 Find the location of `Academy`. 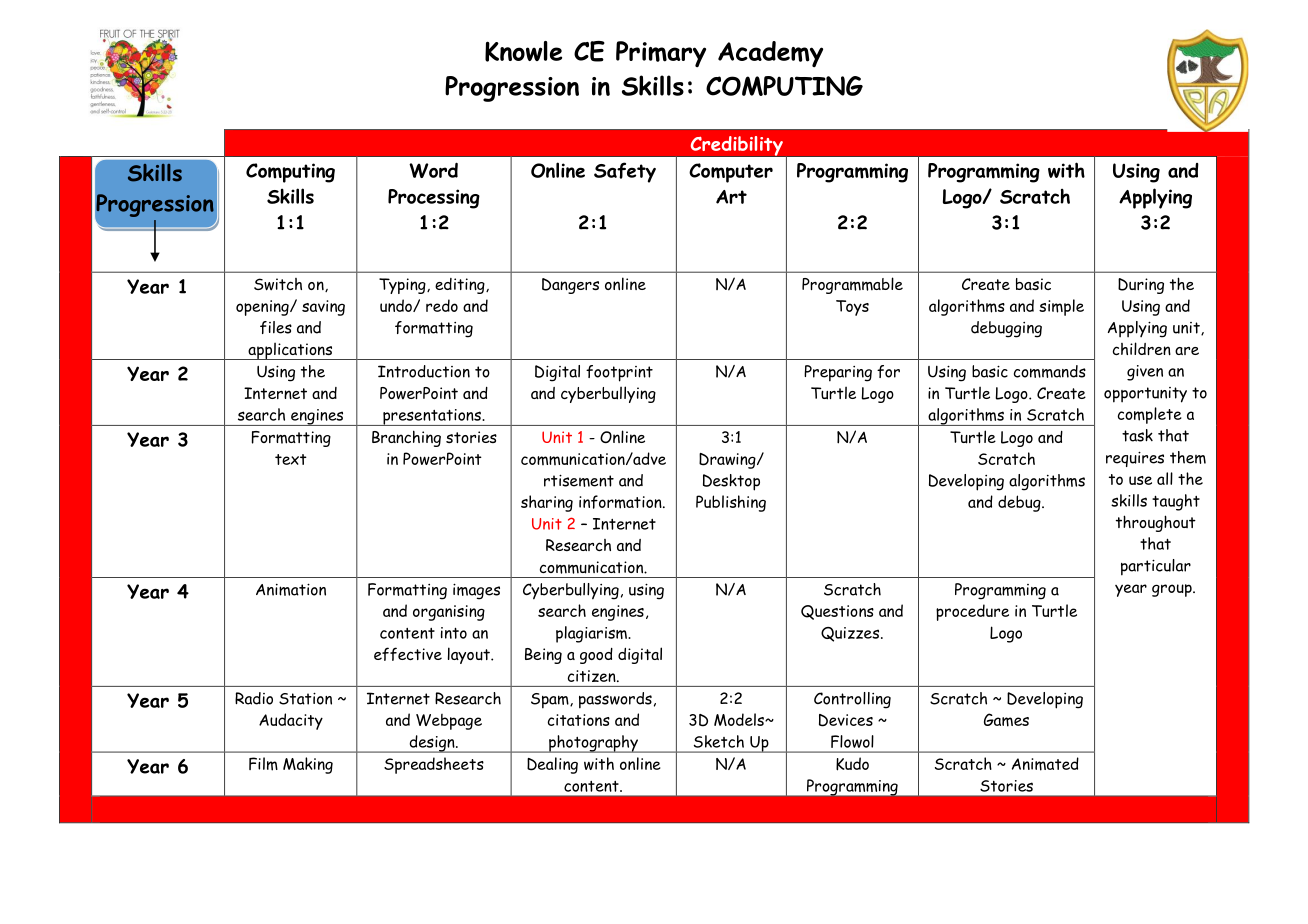

Academy is located at coordinates (770, 54).
